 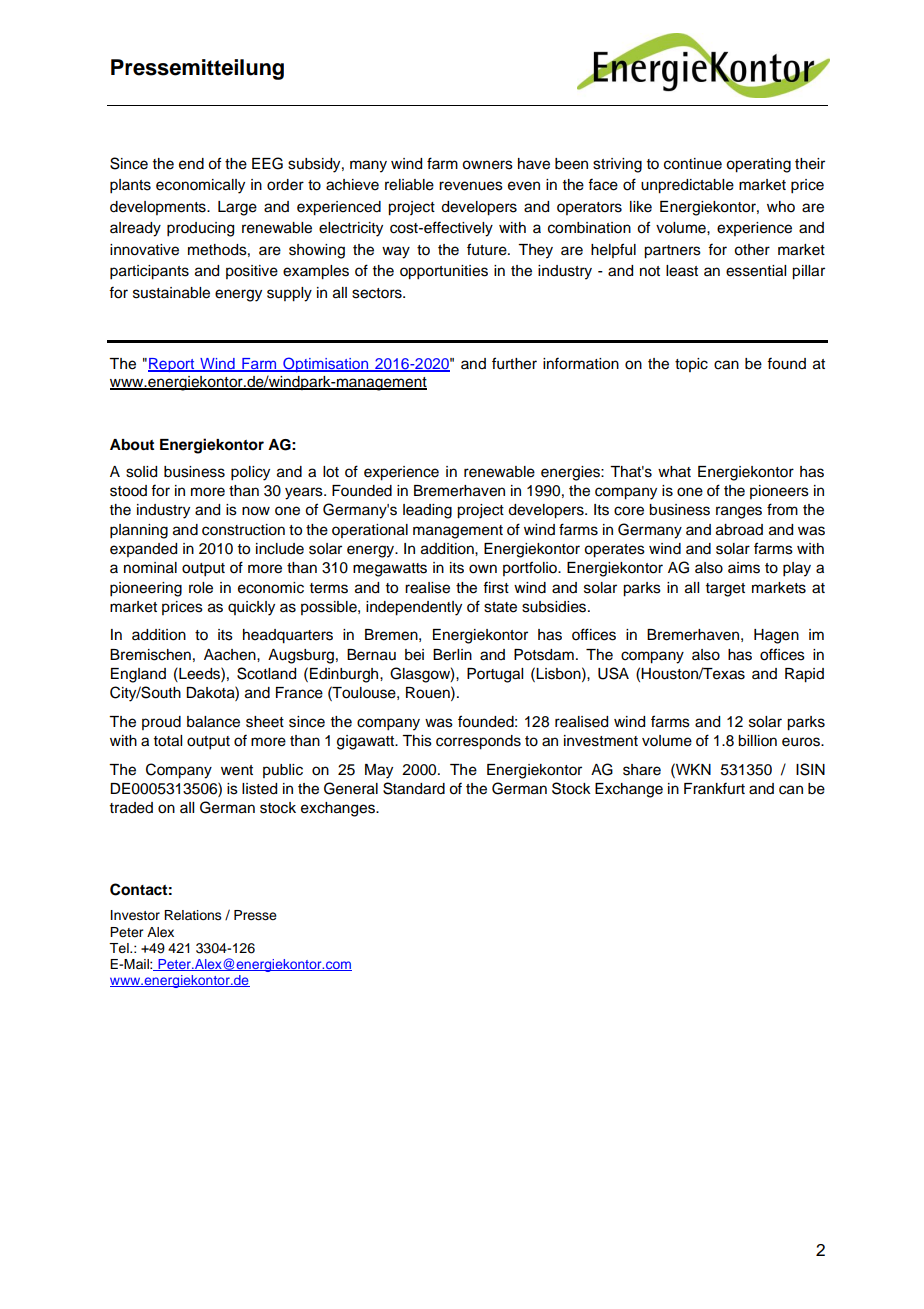 What do you see at coordinates (804, 675) in the screenshot?
I see `Rapid` at bounding box center [804, 675].
